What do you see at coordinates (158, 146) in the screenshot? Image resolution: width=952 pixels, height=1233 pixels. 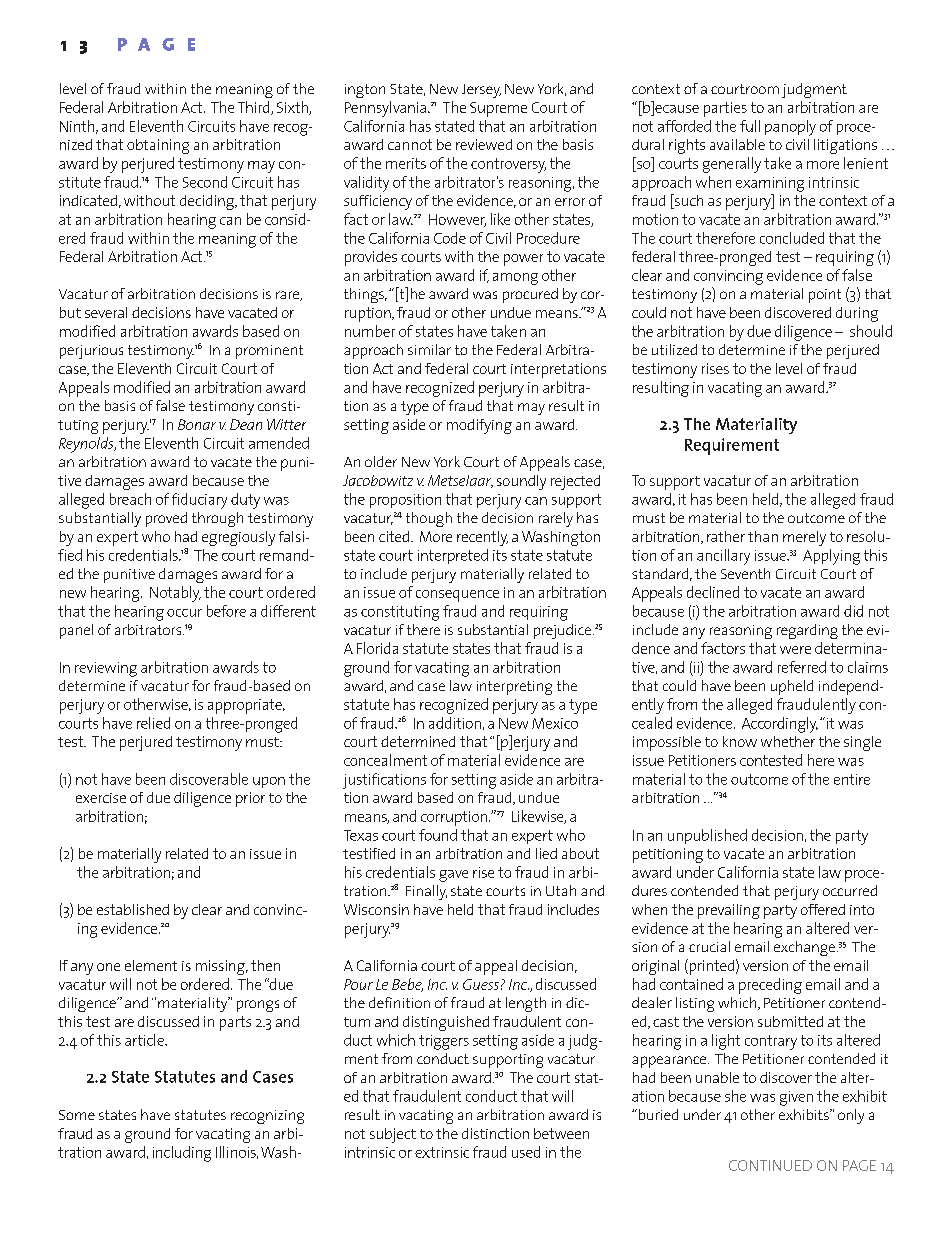 I see `obtaining` at bounding box center [158, 146].
